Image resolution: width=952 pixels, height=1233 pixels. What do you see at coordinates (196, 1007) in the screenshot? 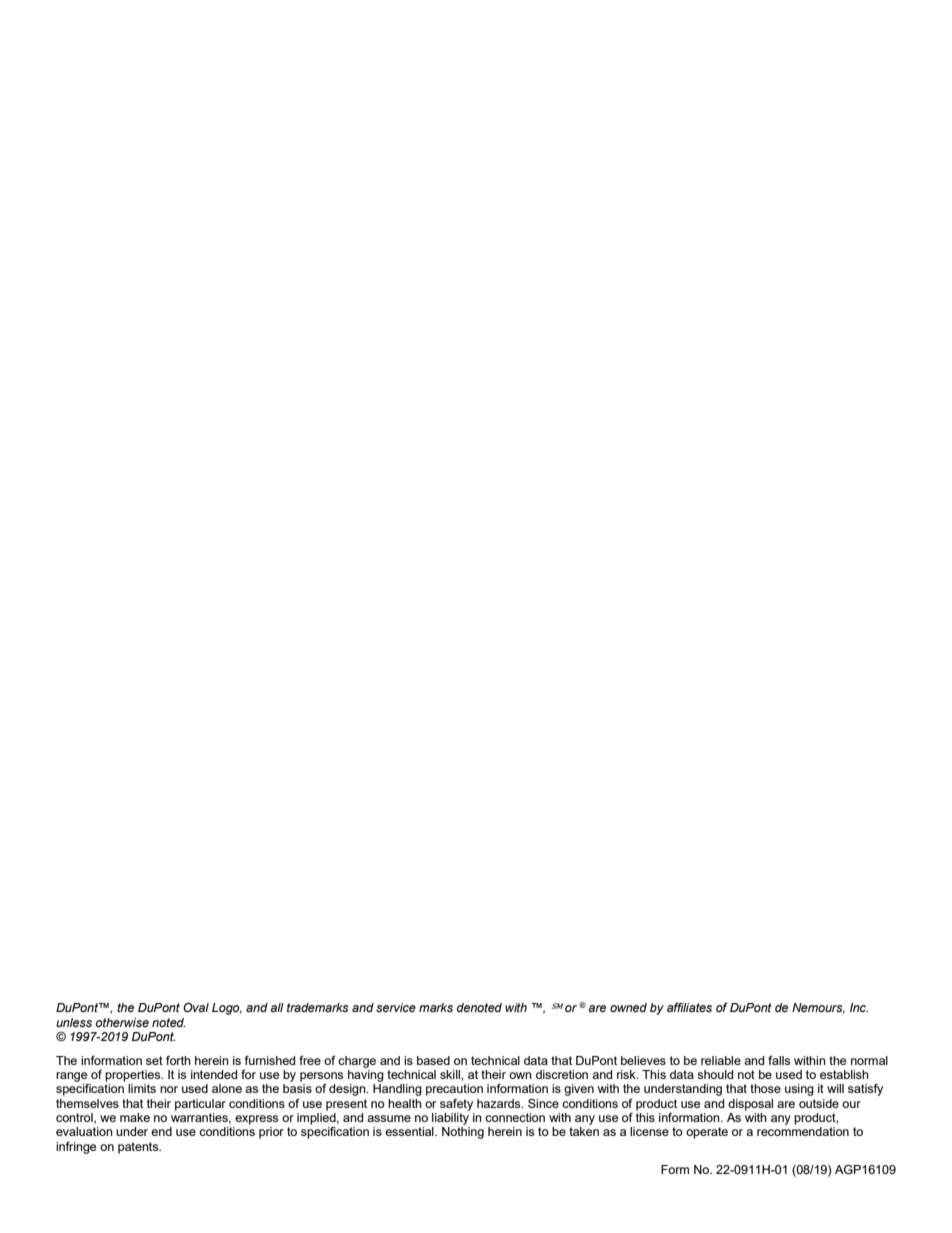
I see `Oval` at bounding box center [196, 1007].
